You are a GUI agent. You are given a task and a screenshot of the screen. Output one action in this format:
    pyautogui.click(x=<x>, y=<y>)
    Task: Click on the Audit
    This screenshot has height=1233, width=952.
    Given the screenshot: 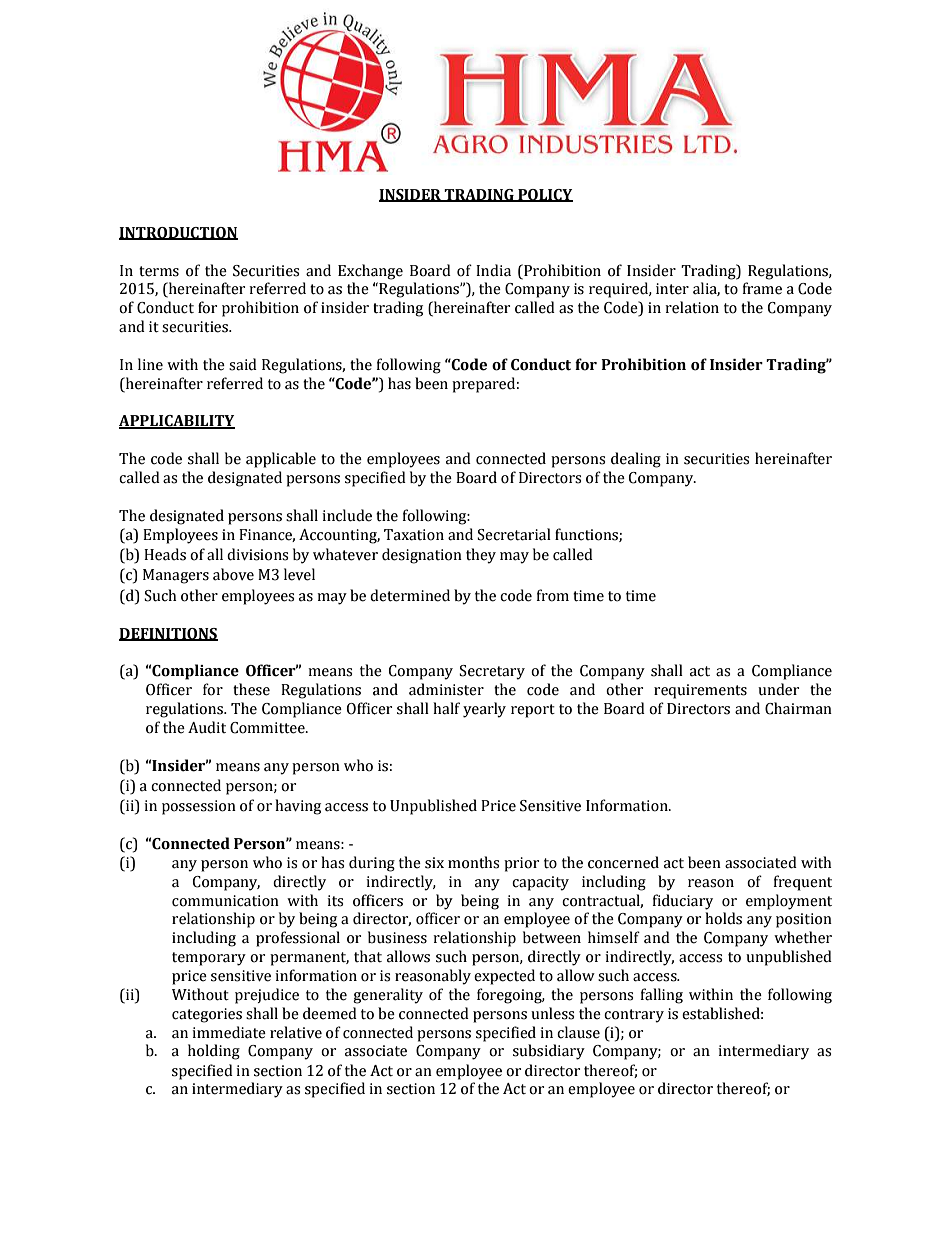 What is the action you would take?
    pyautogui.click(x=207, y=727)
